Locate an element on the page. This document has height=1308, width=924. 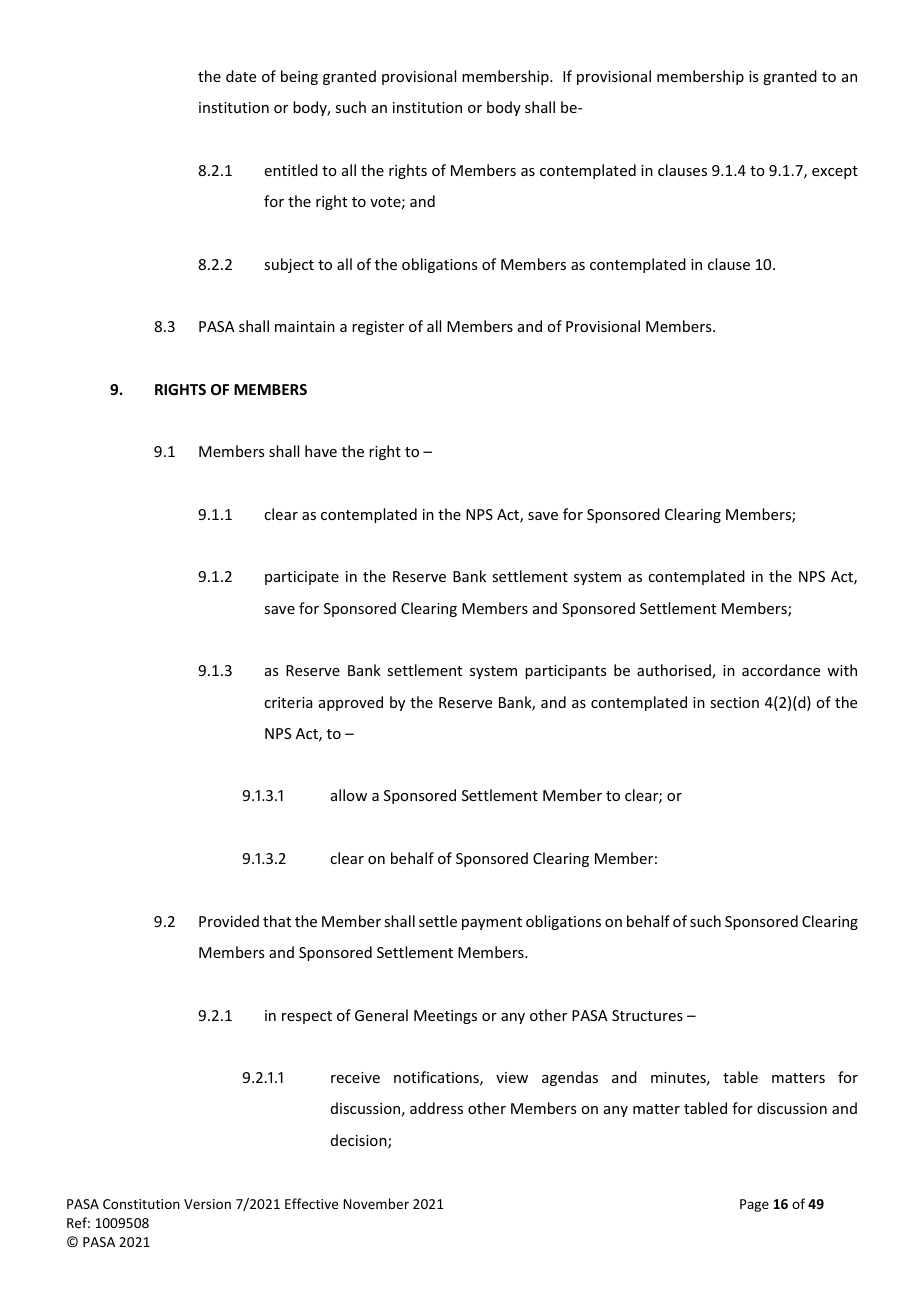
maintain is located at coordinates (305, 326).
